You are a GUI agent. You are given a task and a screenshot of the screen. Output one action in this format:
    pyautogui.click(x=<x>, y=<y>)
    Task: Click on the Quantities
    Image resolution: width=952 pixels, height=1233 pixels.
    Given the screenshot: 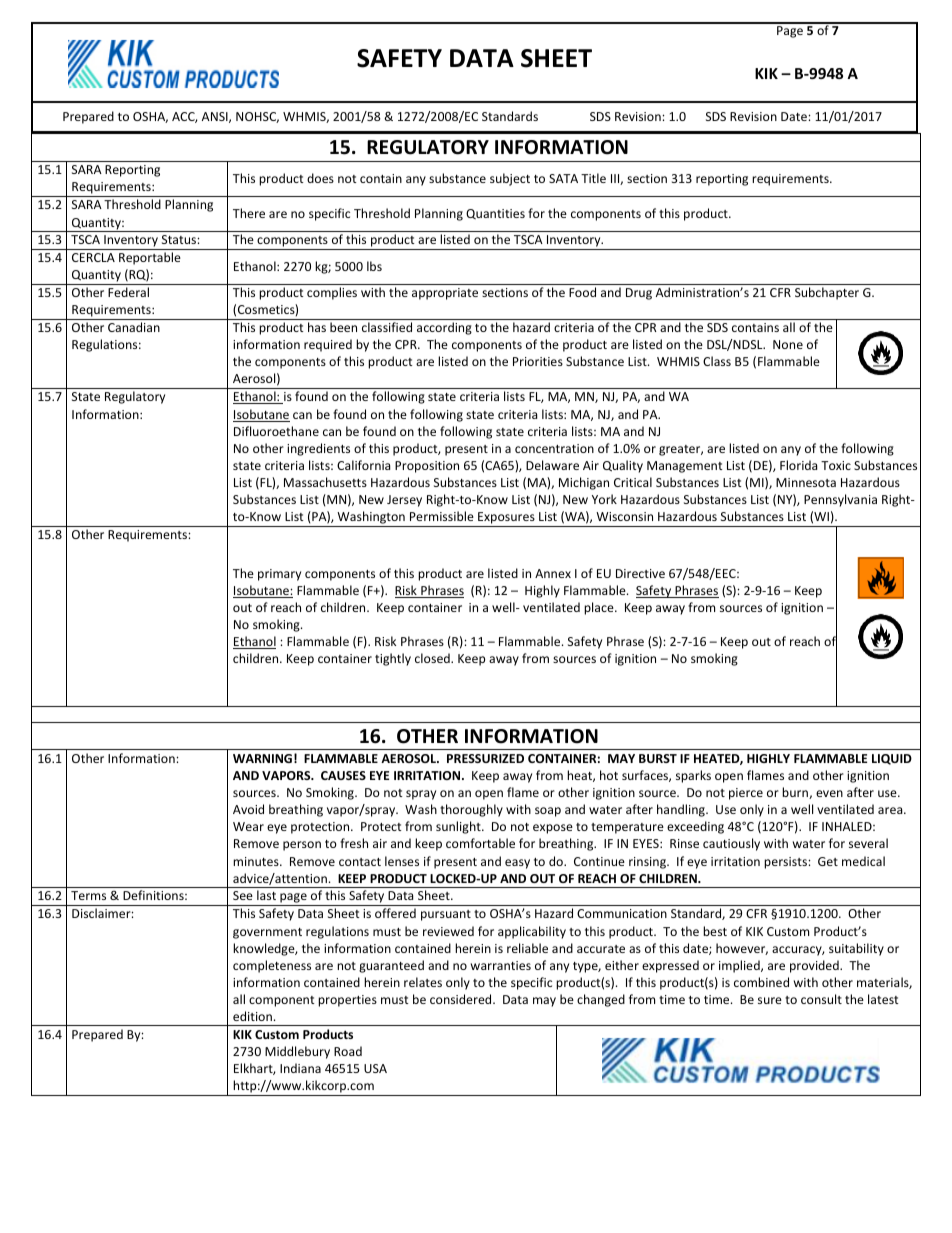 What is the action you would take?
    pyautogui.click(x=495, y=214)
